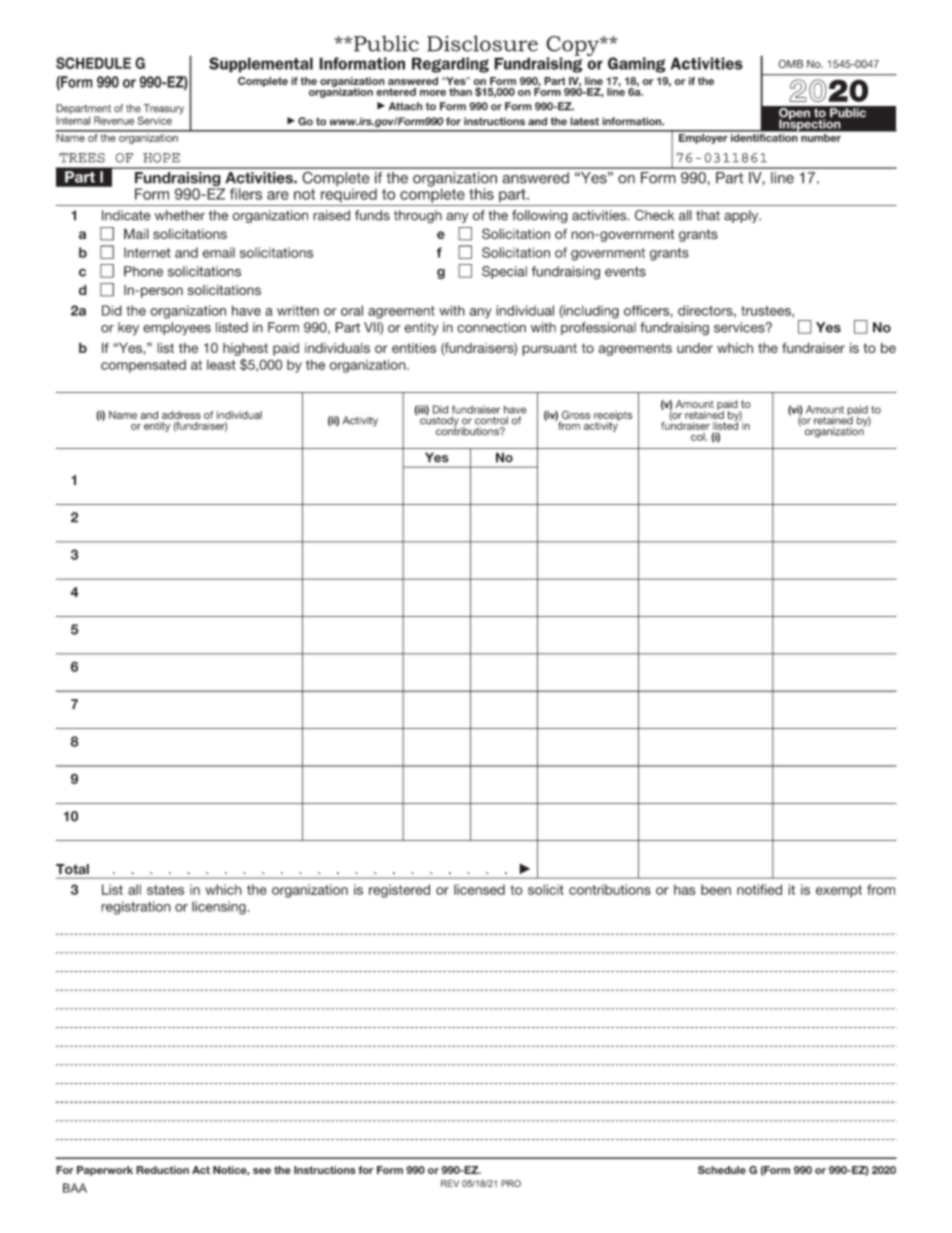 The width and height of the image is (952, 1233). Describe the element at coordinates (576, 415) in the image. I see `Gross` at that location.
